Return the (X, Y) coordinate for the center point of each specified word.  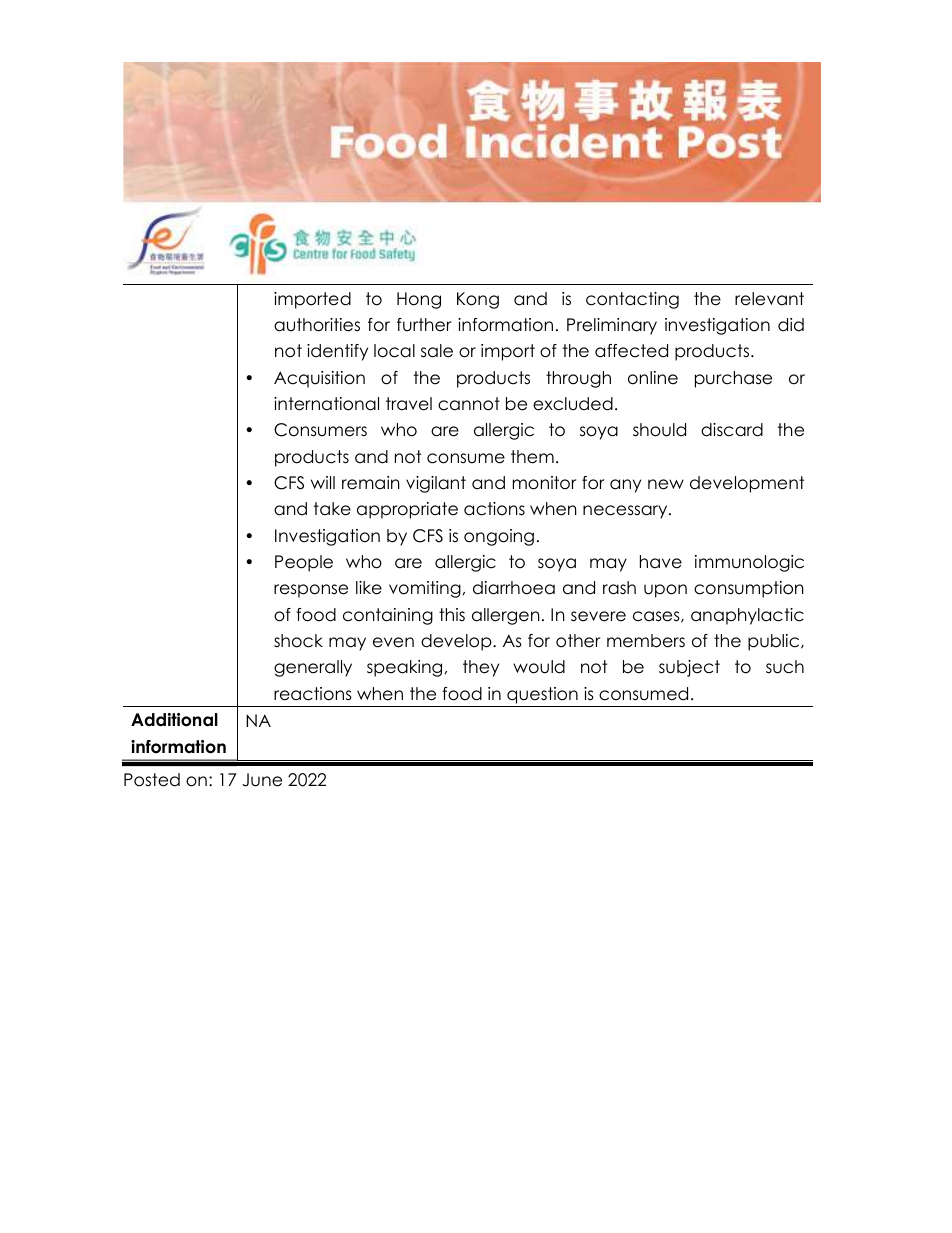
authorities (317, 325)
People (304, 563)
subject (689, 668)
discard (732, 430)
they (481, 668)
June (262, 780)
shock (298, 641)
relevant (769, 299)
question (542, 695)
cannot (469, 404)
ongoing (499, 537)
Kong (478, 300)
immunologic (749, 563)
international (326, 404)
